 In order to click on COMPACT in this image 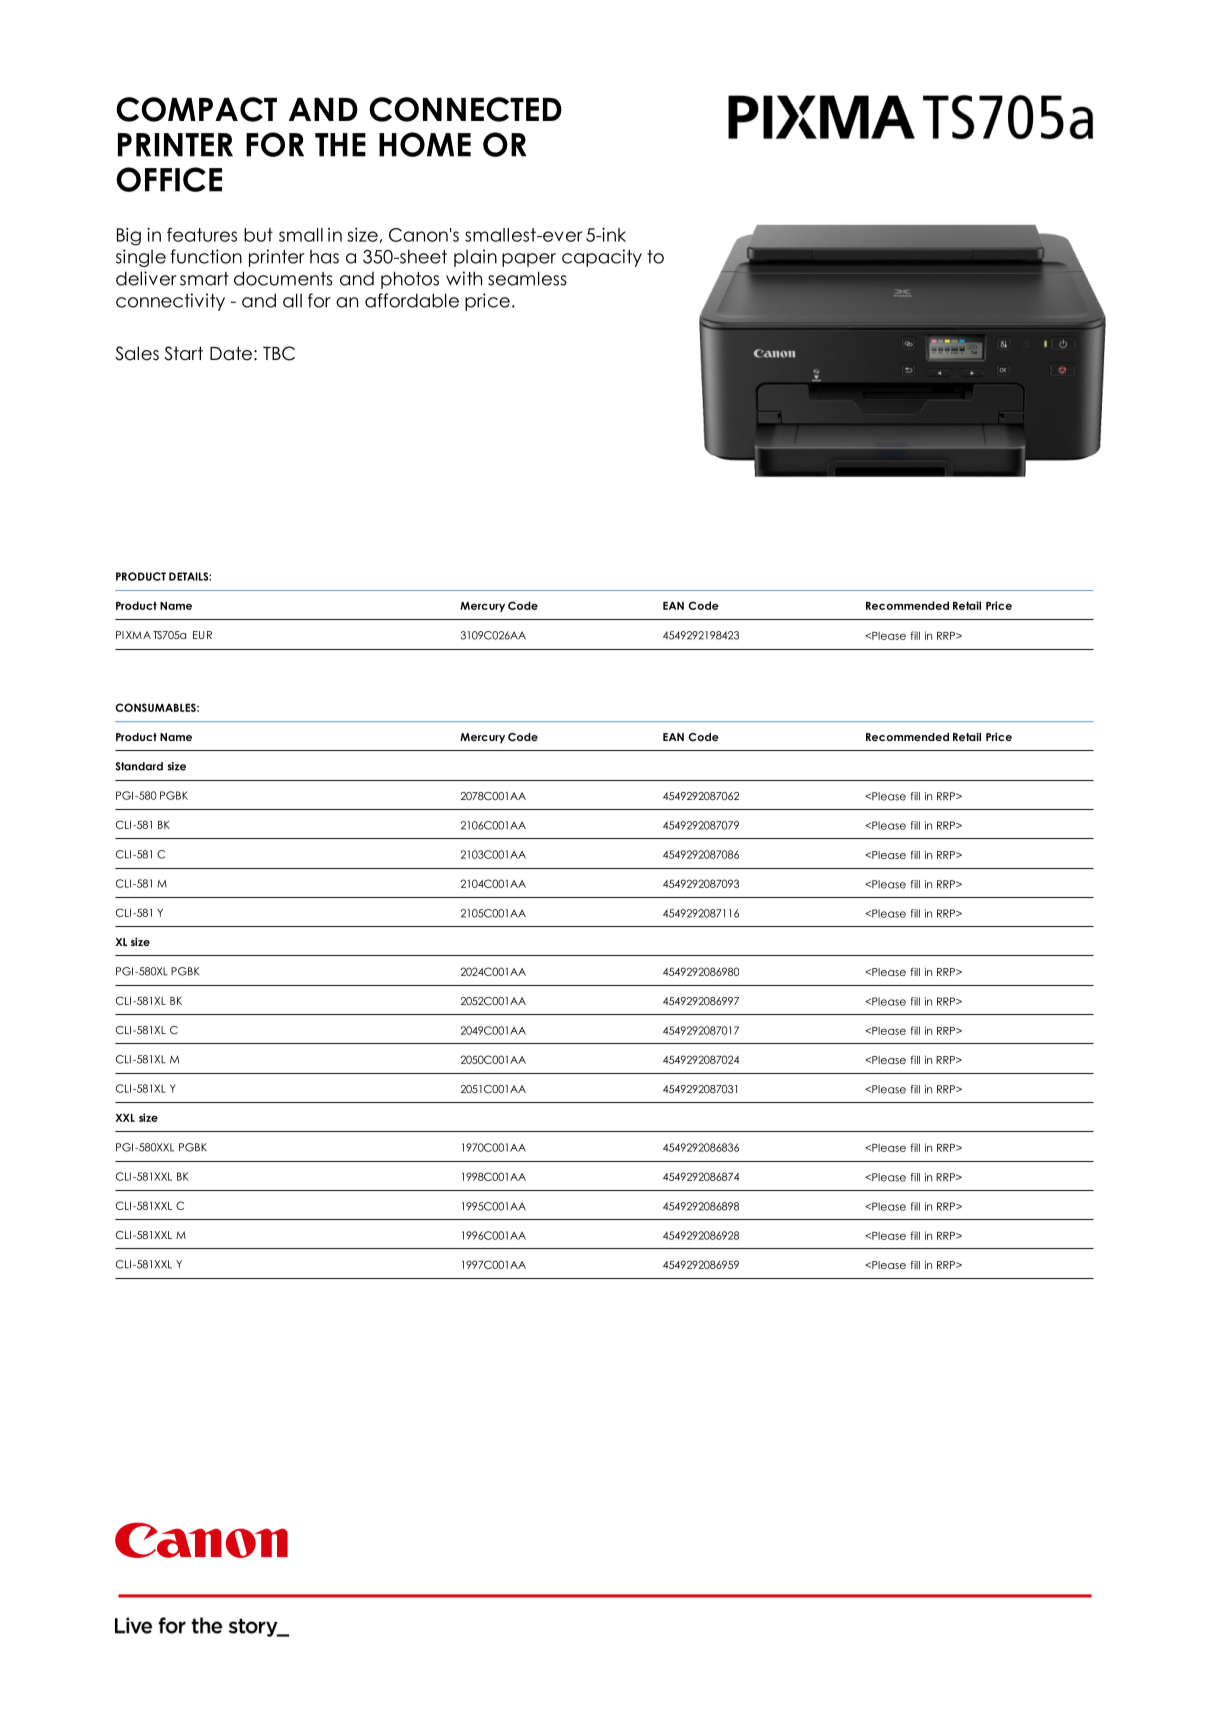, I will do `click(196, 109)`.
